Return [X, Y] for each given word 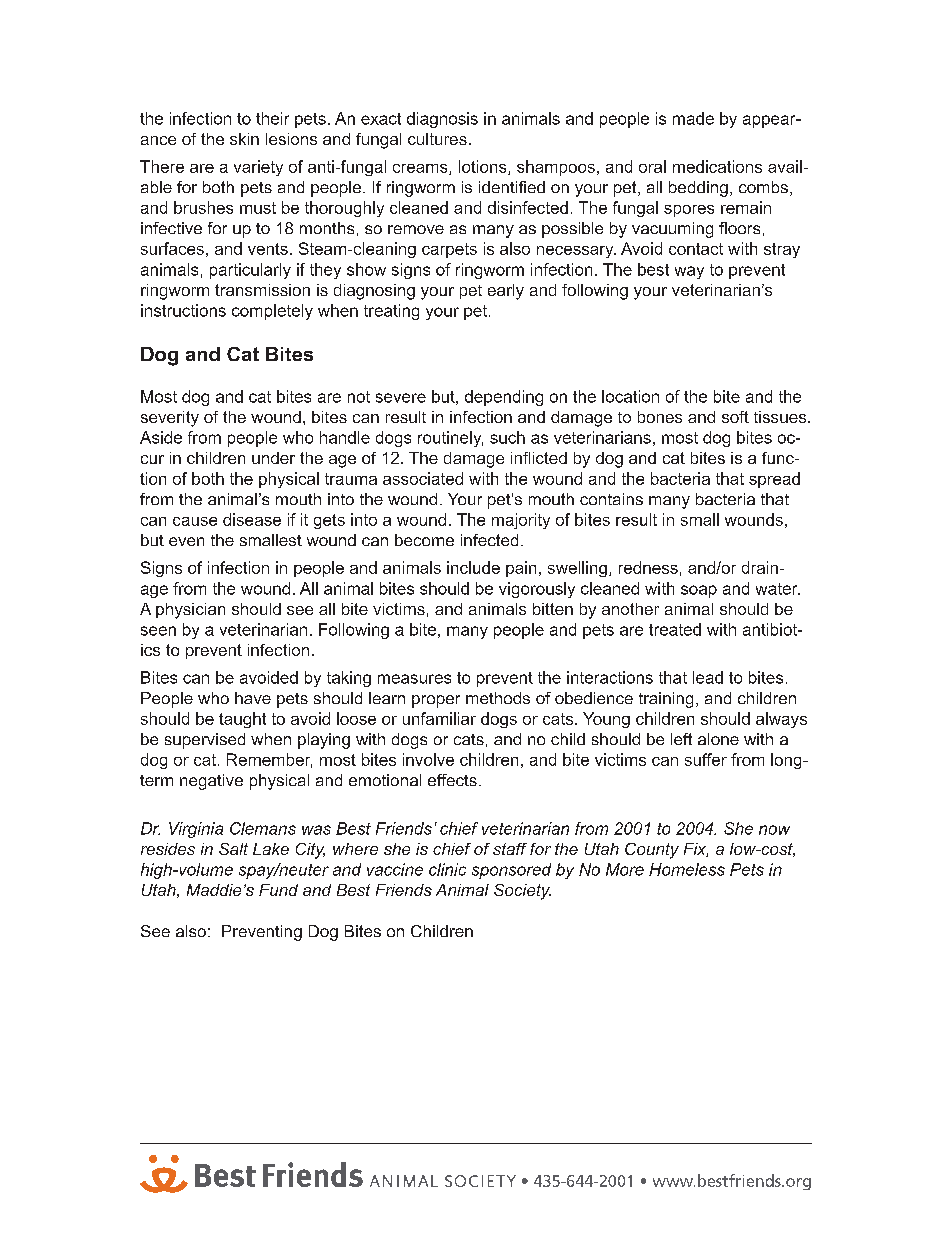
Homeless [687, 869]
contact [696, 249]
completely [272, 312]
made [693, 118]
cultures [437, 139]
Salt [233, 849]
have [253, 698]
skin [244, 139]
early [506, 292]
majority [521, 521]
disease [252, 519]
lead [708, 677]
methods [498, 698]
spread [774, 480]
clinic [447, 869]
